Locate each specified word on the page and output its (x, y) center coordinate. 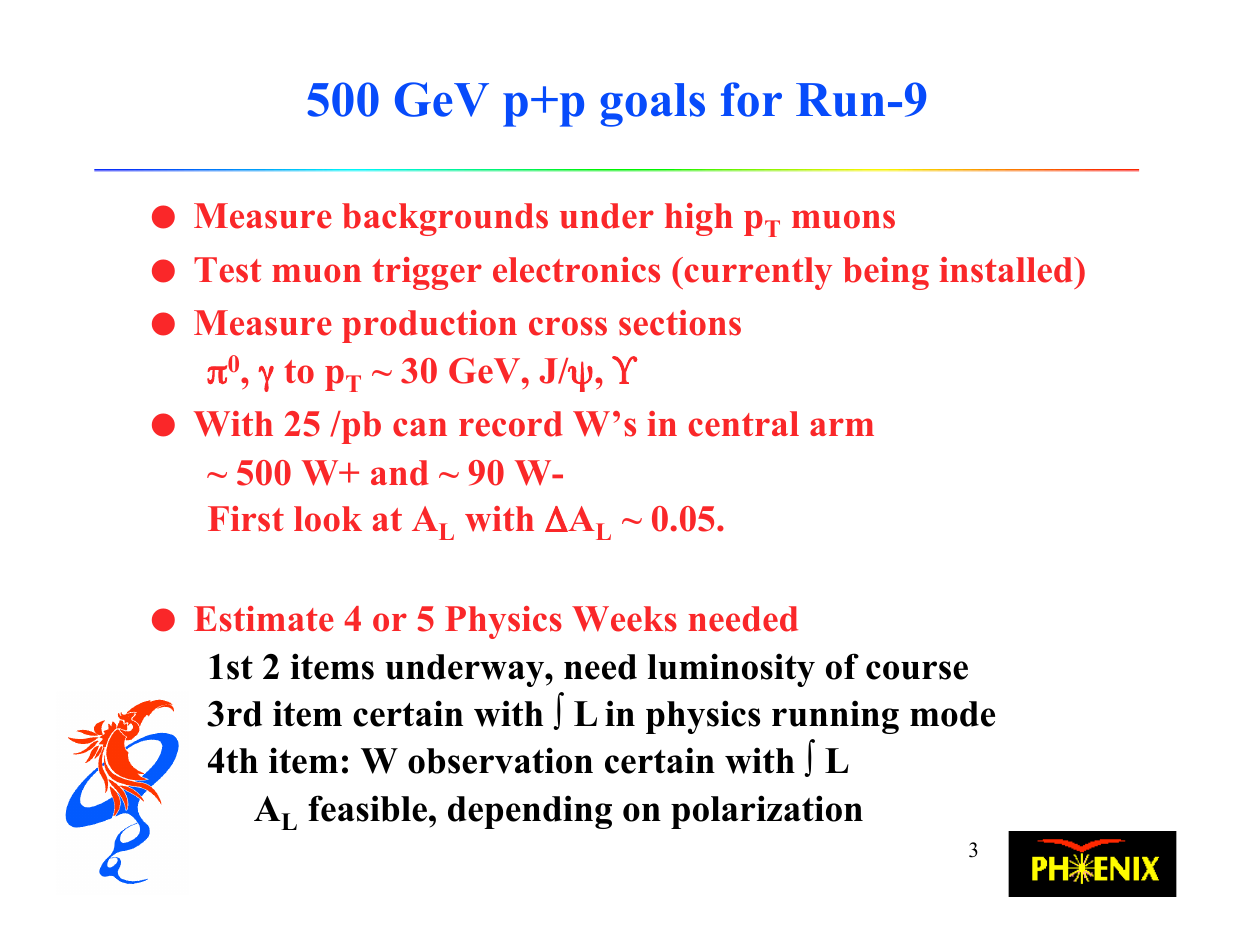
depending (530, 812)
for (751, 99)
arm (842, 427)
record (511, 424)
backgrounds (445, 219)
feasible (369, 808)
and (400, 473)
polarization (767, 812)
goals (652, 105)
